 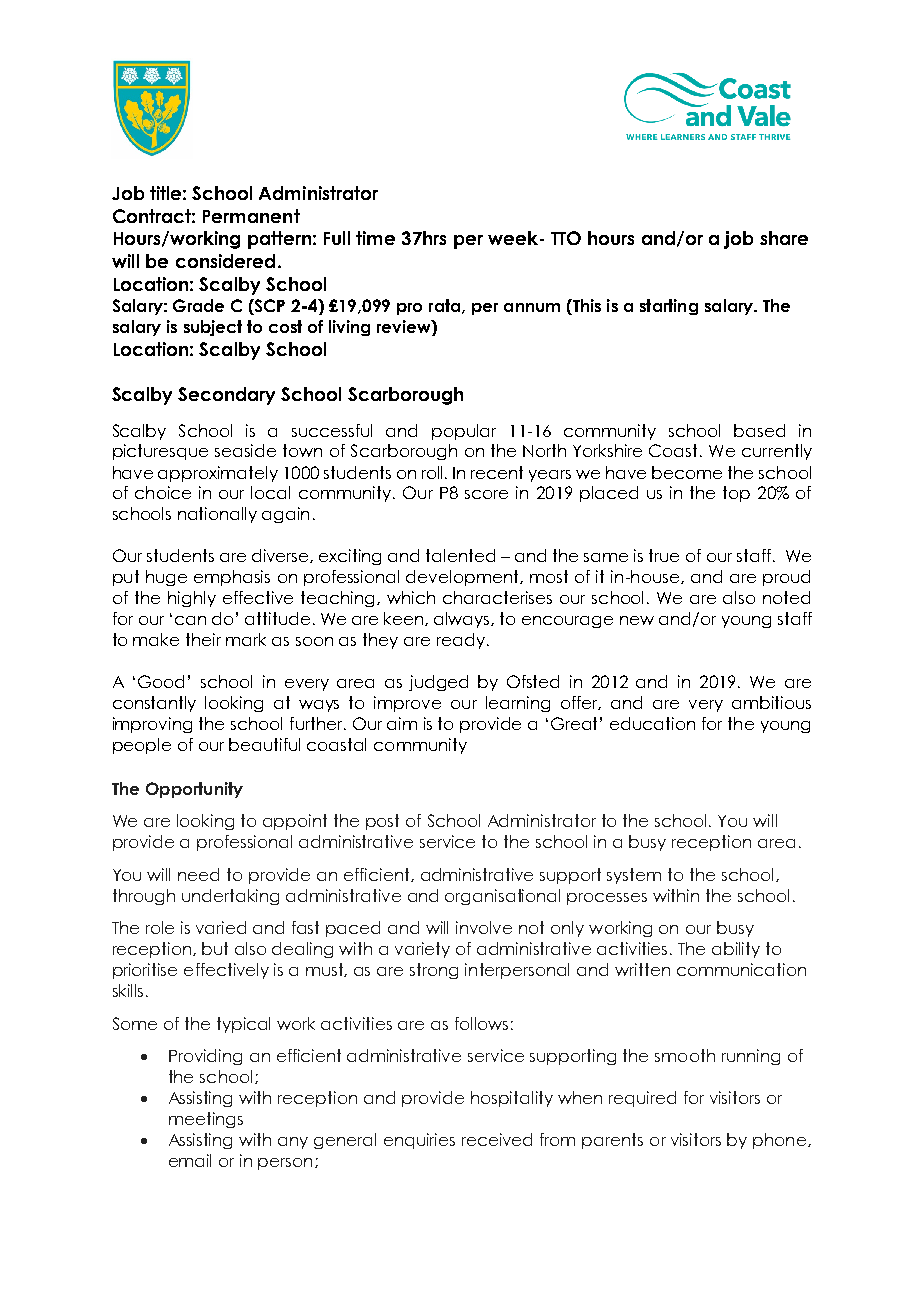 I want to click on post, so click(x=382, y=822).
